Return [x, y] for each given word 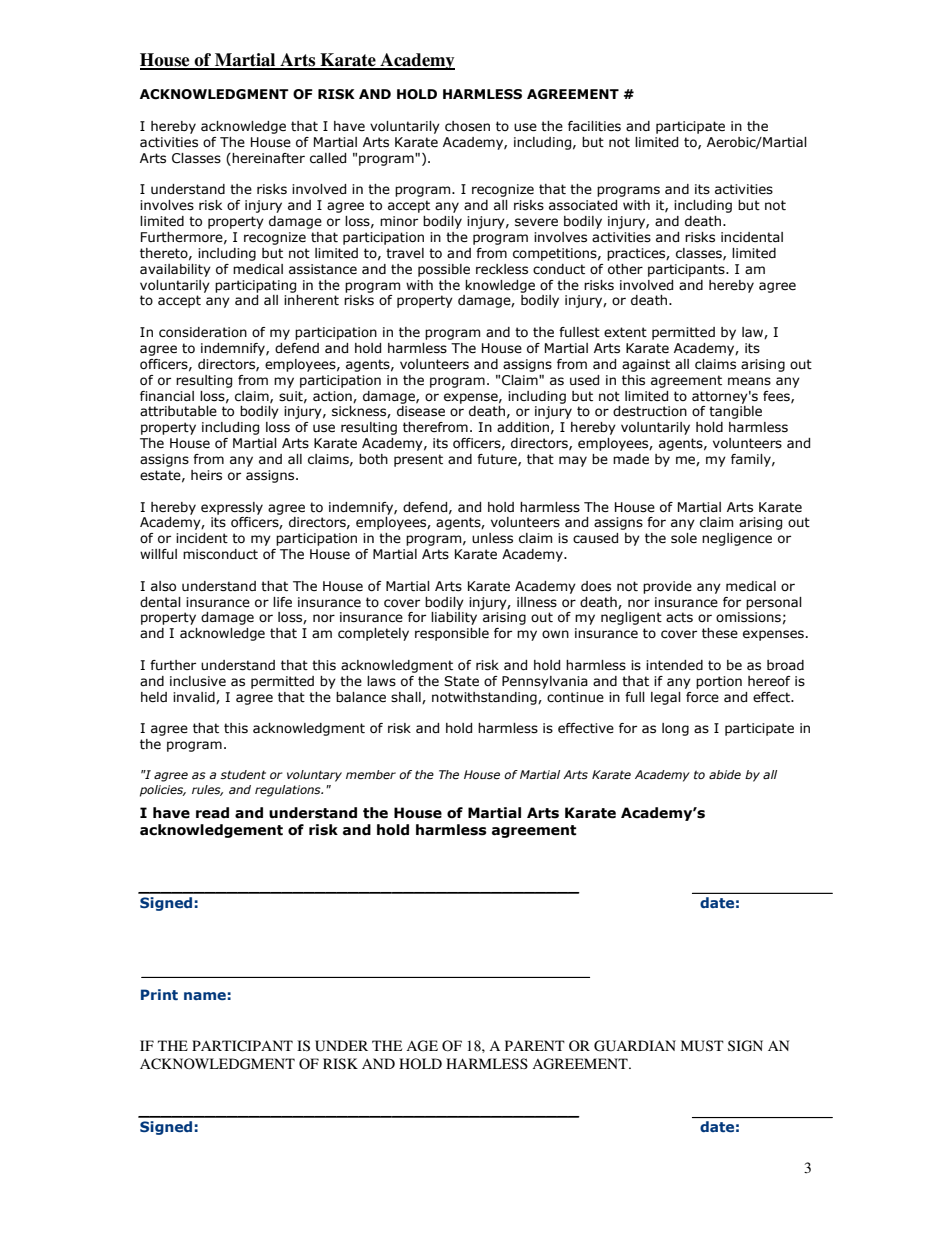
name [205, 996]
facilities [594, 126]
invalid [195, 698]
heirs [206, 475]
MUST [702, 1046]
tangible [735, 412]
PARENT [535, 1045]
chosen [467, 126]
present [418, 460]
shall [407, 698]
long [675, 729]
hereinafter [267, 158]
